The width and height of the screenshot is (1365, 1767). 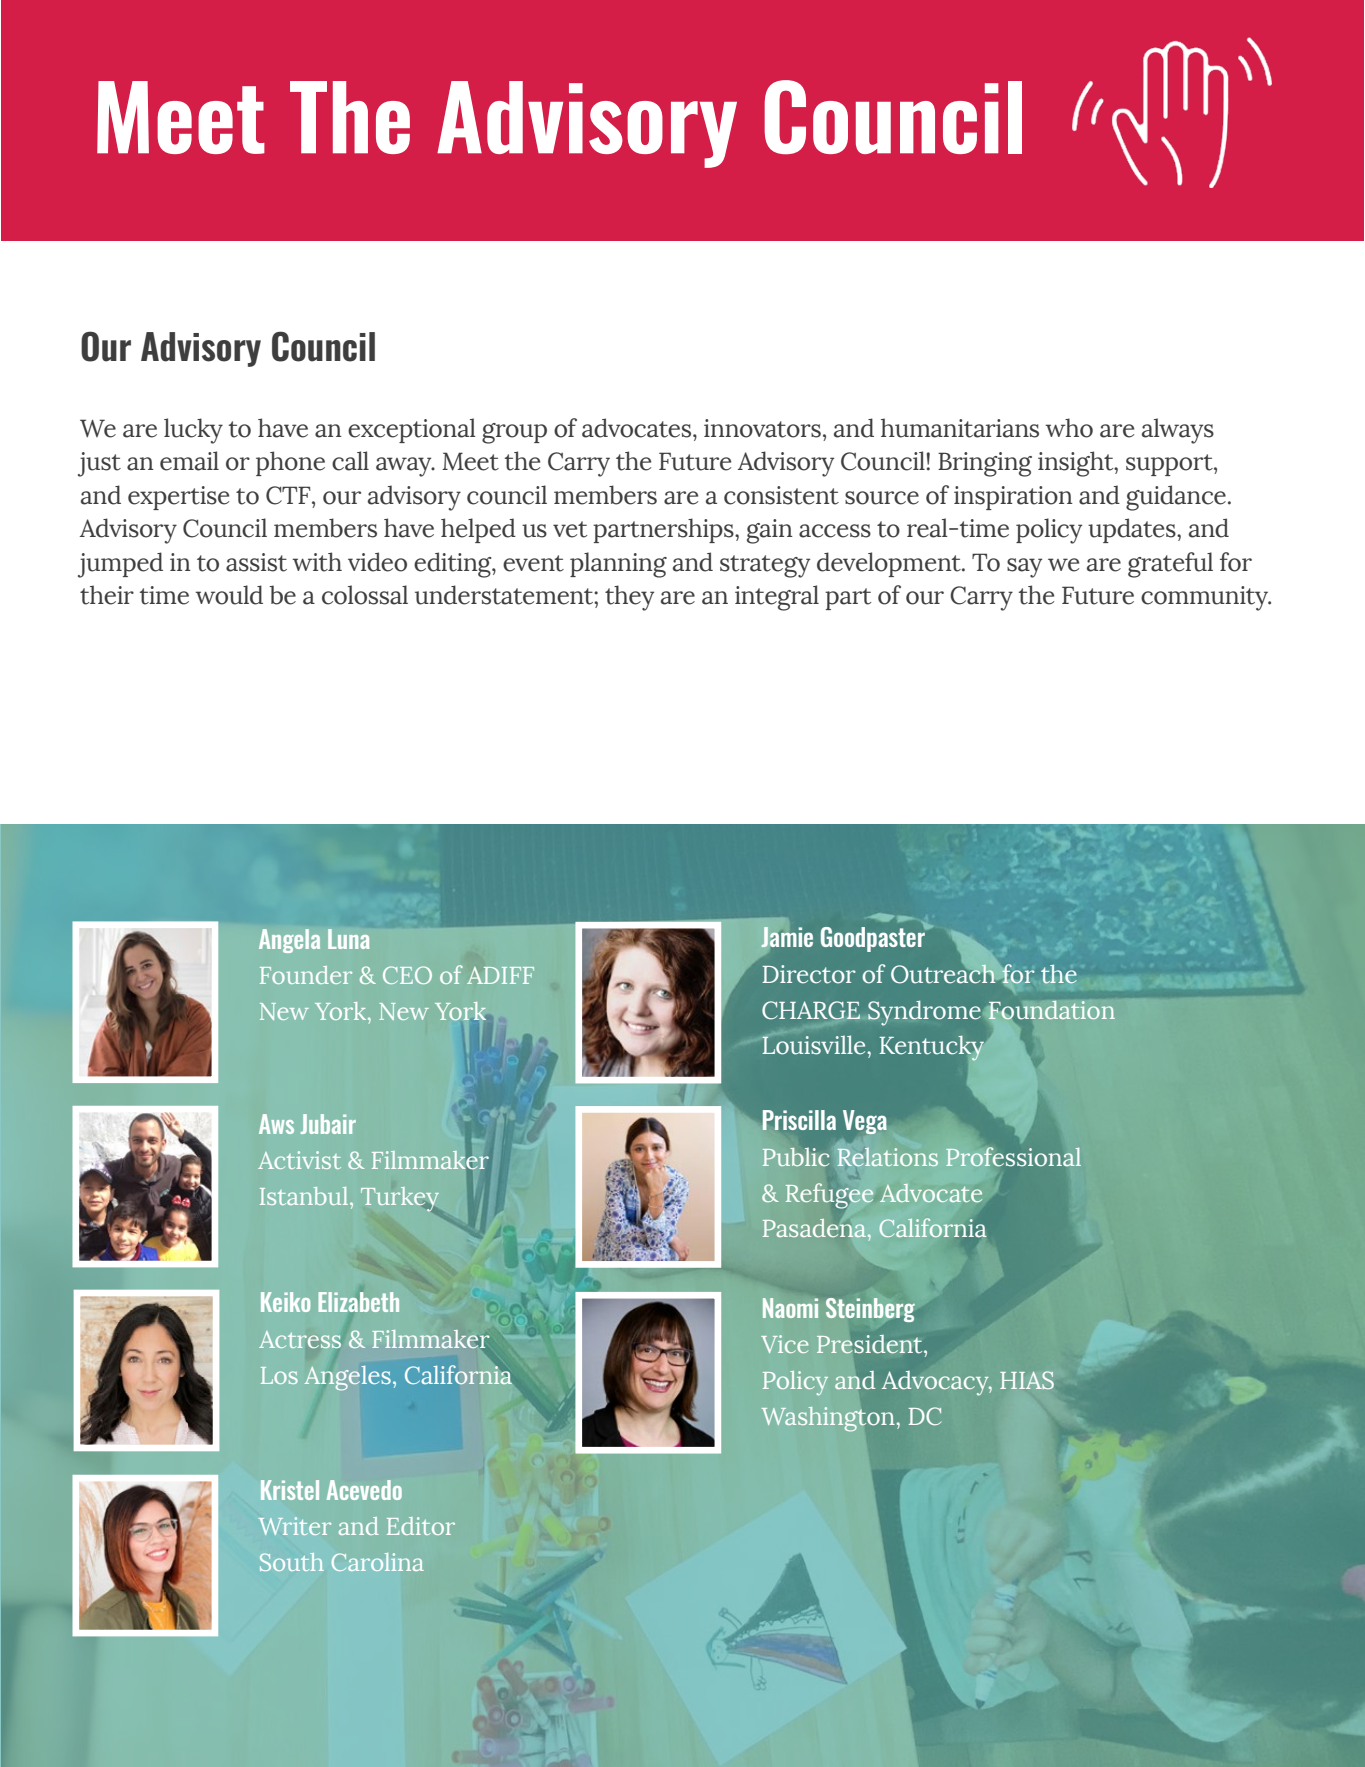 What do you see at coordinates (295, 1526) in the screenshot?
I see `Writer` at bounding box center [295, 1526].
